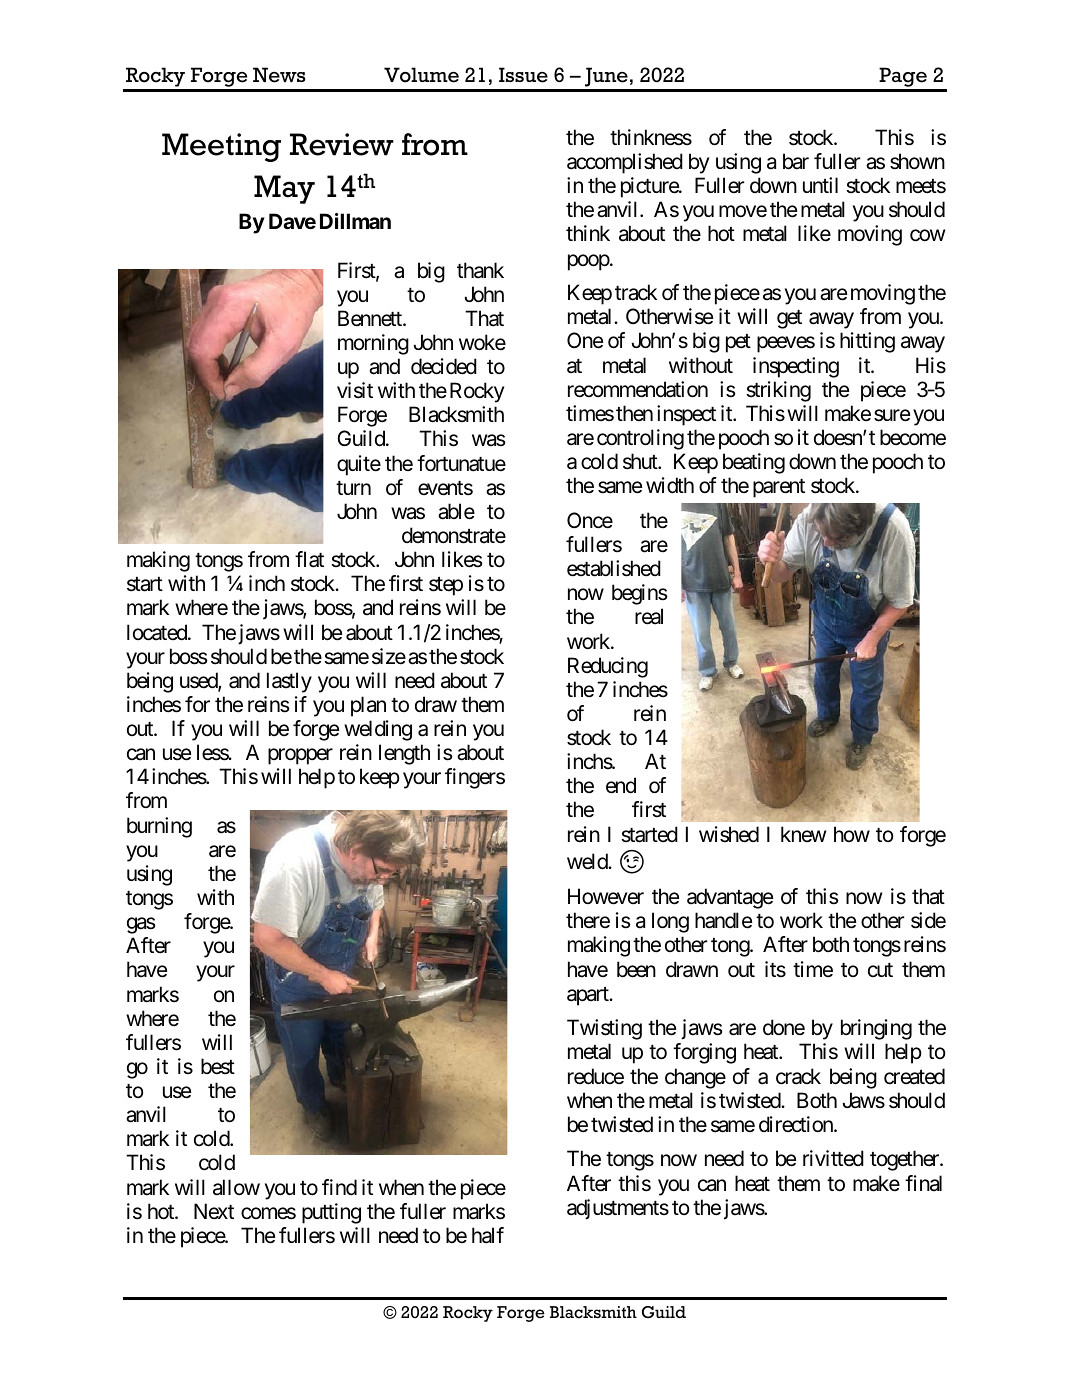 Image resolution: width=1070 pixels, height=1385 pixels. I want to click on Once, so click(590, 520).
